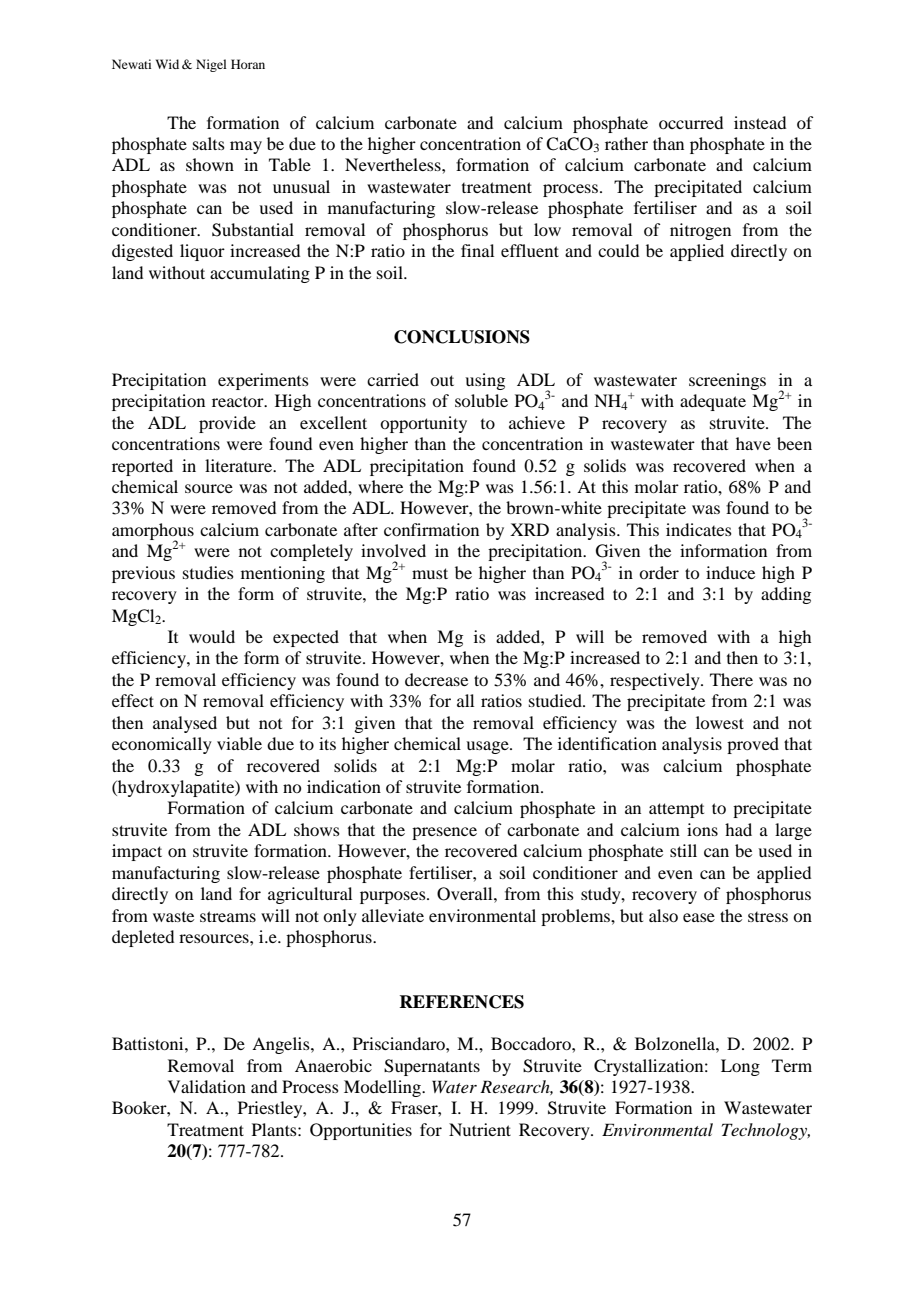  I want to click on Validation, so click(207, 1086).
